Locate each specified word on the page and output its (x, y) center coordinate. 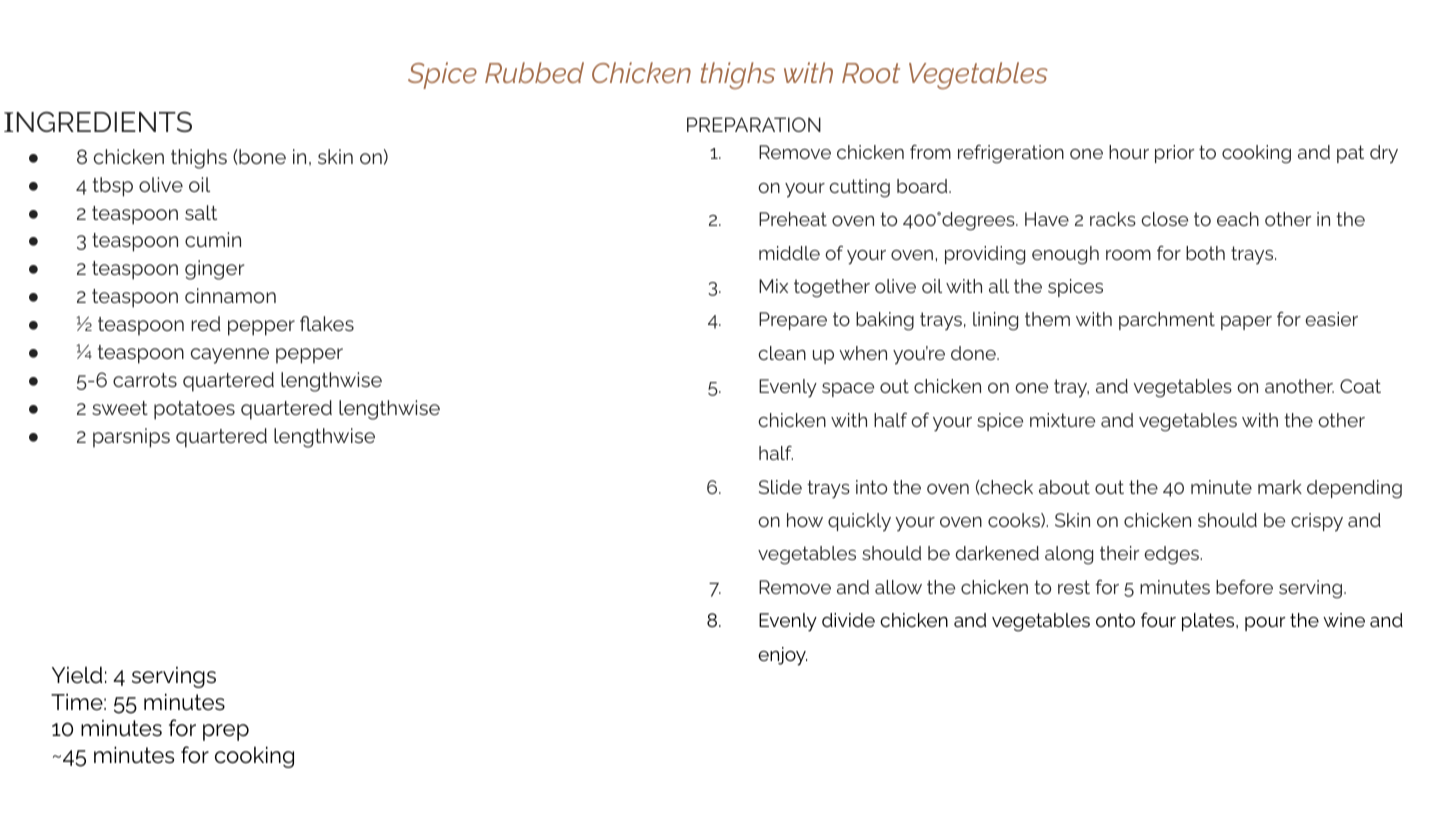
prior (1174, 154)
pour (1265, 624)
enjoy (782, 656)
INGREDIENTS (98, 121)
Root (871, 73)
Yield (77, 675)
